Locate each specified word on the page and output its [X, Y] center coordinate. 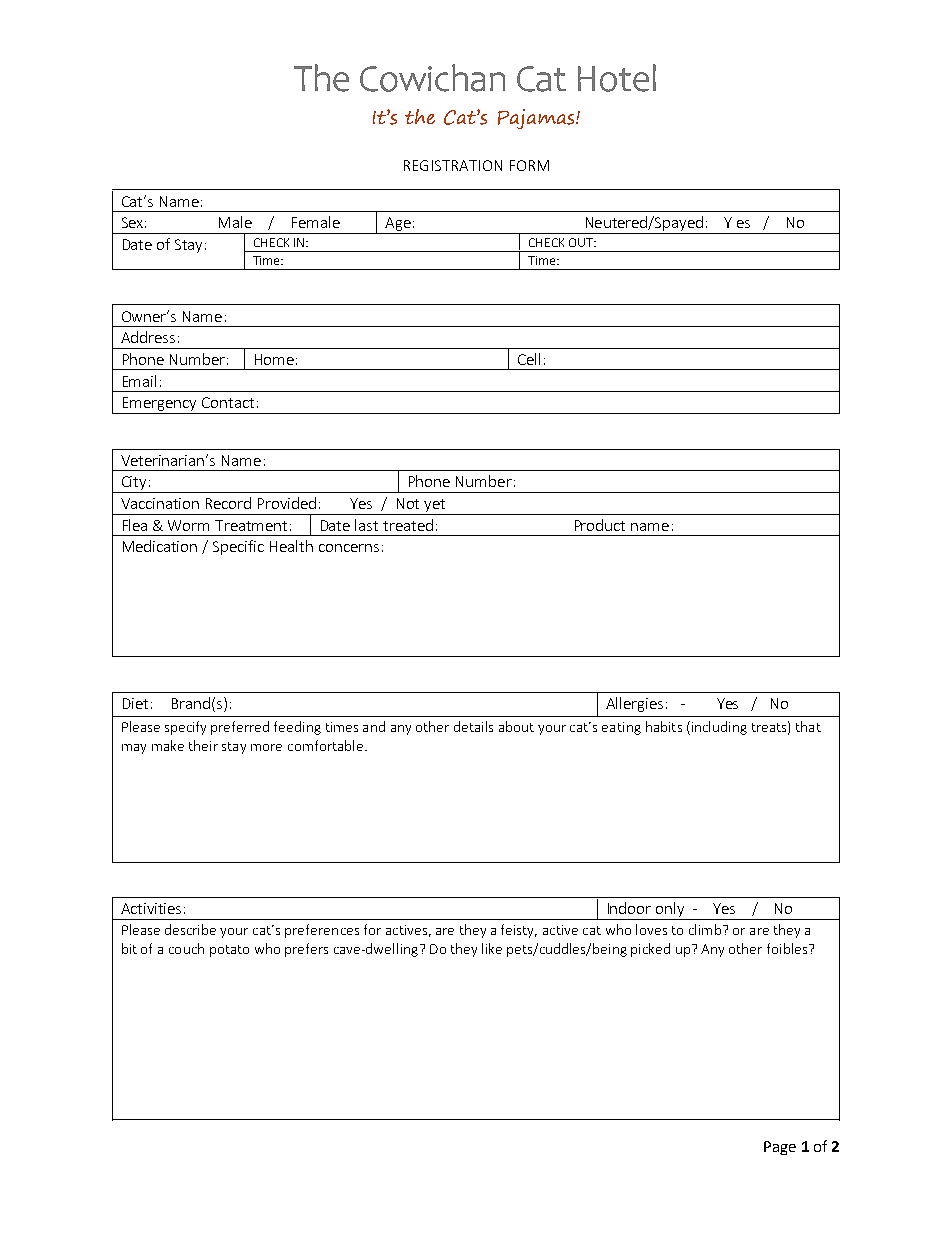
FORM [529, 165]
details [473, 726]
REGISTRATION [453, 165]
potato [229, 951]
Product [600, 525]
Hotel [617, 78]
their [203, 745]
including [718, 728]
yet [434, 507]
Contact [228, 402]
